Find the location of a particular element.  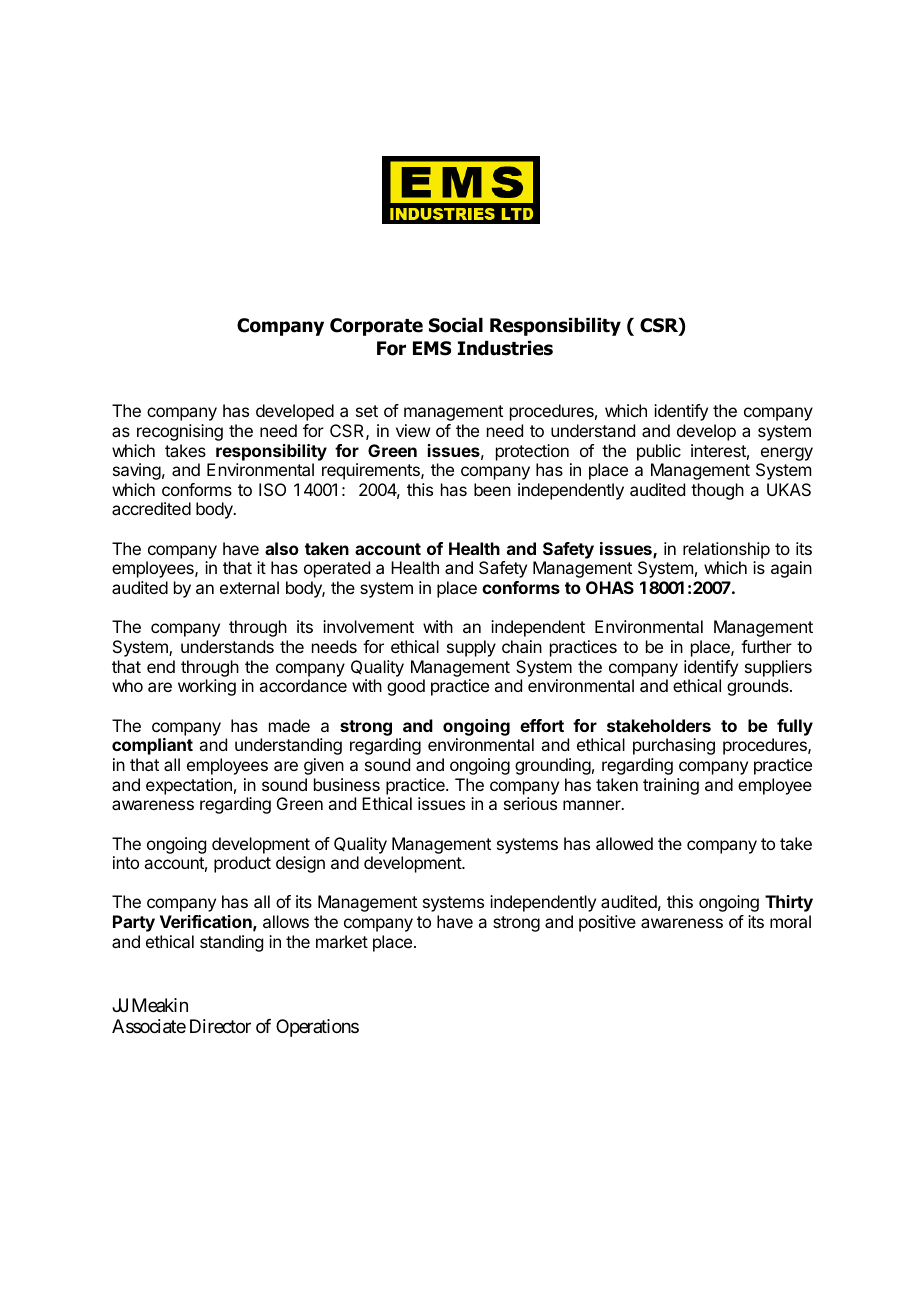

recognising is located at coordinates (180, 432).
